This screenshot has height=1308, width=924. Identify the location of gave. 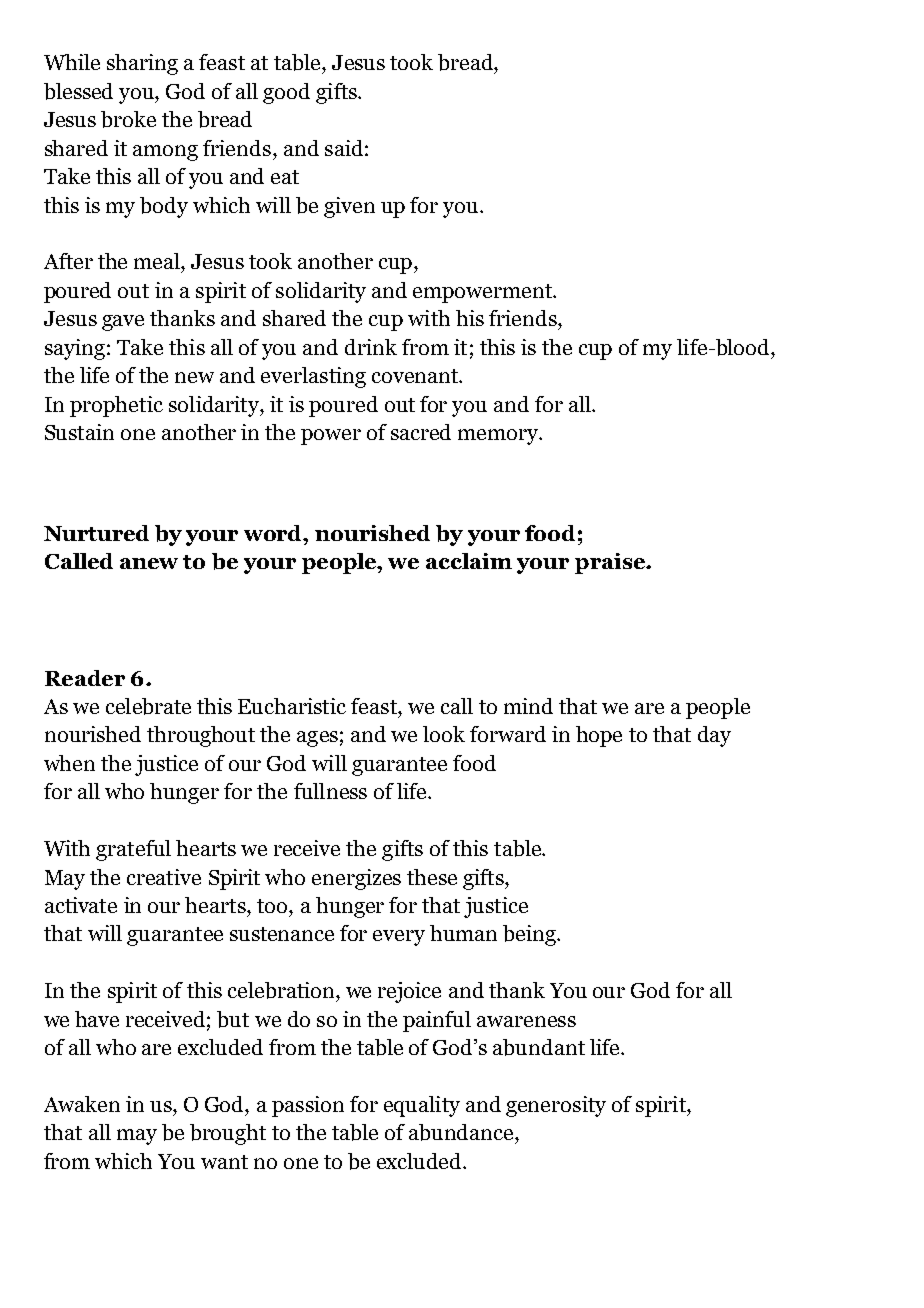
(123, 323).
